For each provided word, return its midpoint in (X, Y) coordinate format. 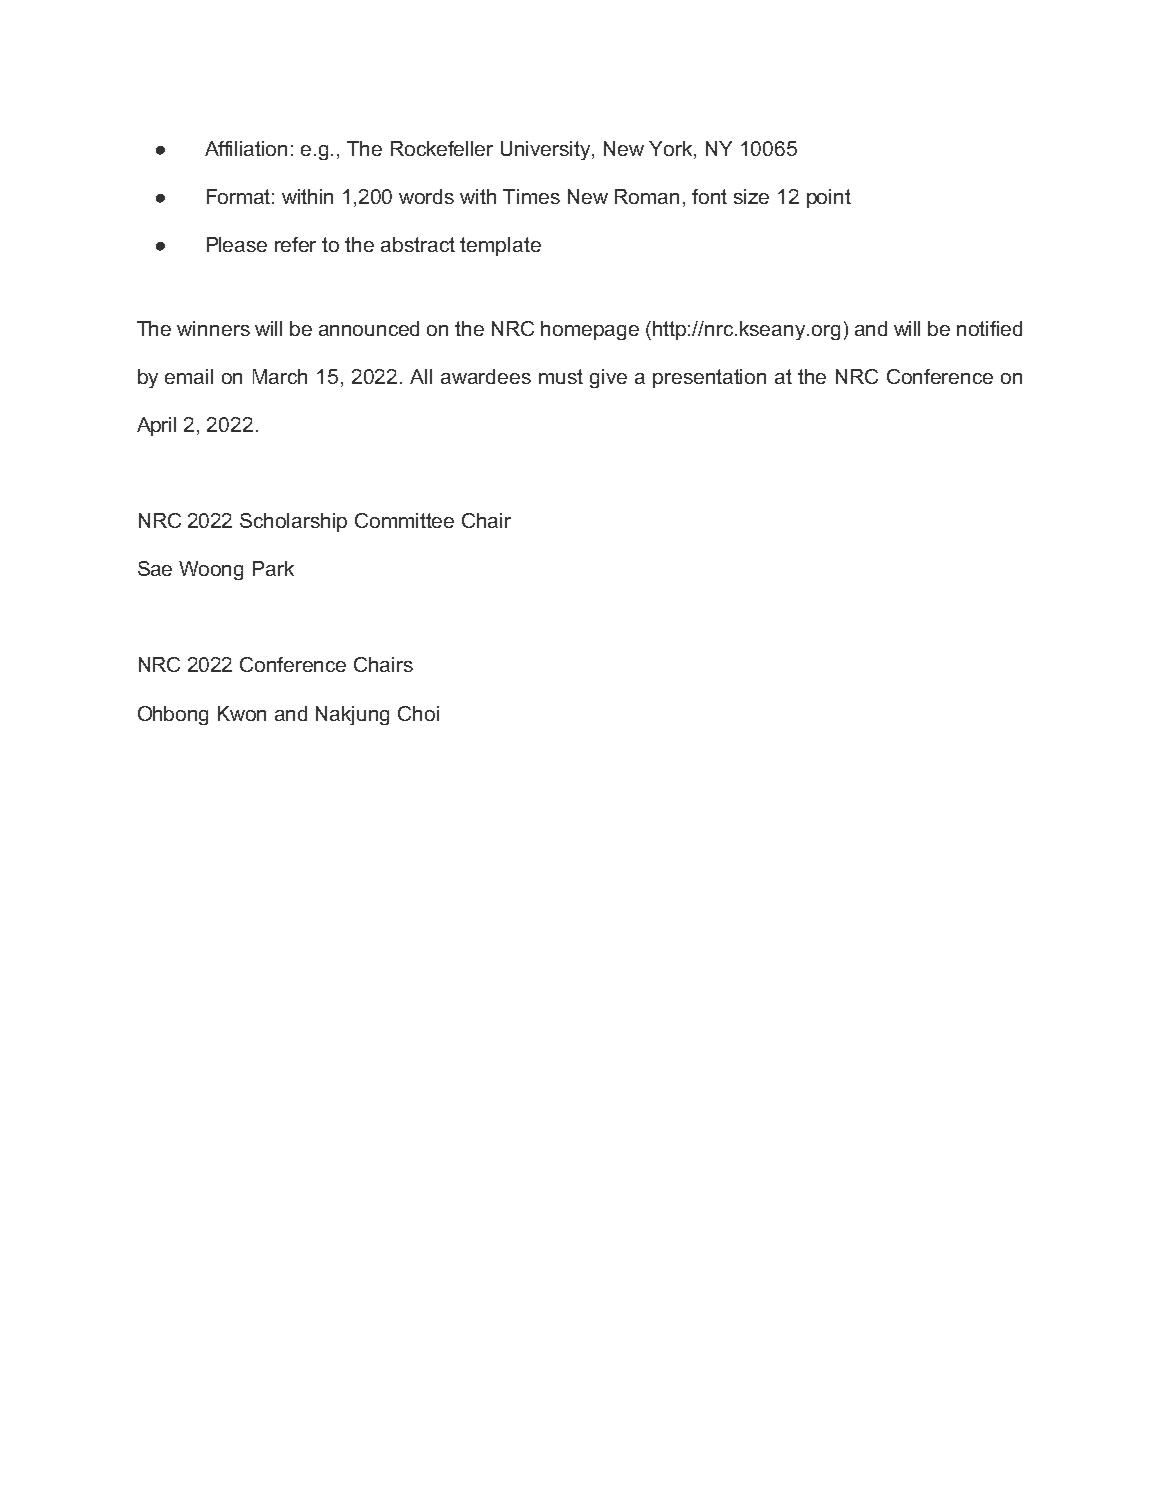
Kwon (242, 713)
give (608, 378)
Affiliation (246, 148)
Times (531, 196)
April (156, 426)
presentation (709, 378)
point (829, 198)
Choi (418, 713)
